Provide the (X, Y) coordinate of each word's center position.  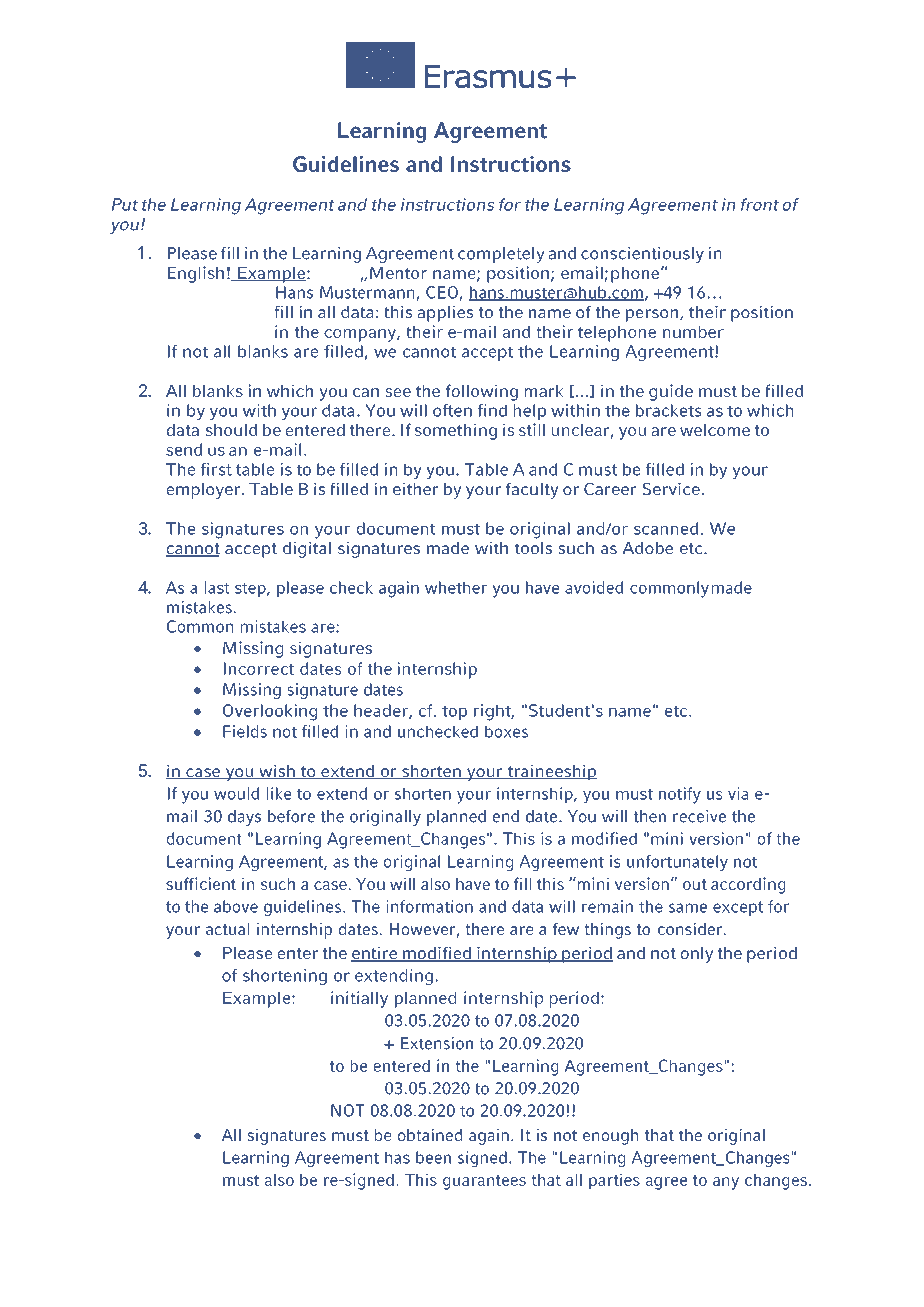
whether (456, 587)
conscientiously (642, 255)
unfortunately (677, 863)
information (429, 906)
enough (610, 1137)
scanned (666, 528)
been (433, 1157)
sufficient (201, 883)
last (217, 587)
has (397, 1157)
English (196, 274)
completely (501, 255)
